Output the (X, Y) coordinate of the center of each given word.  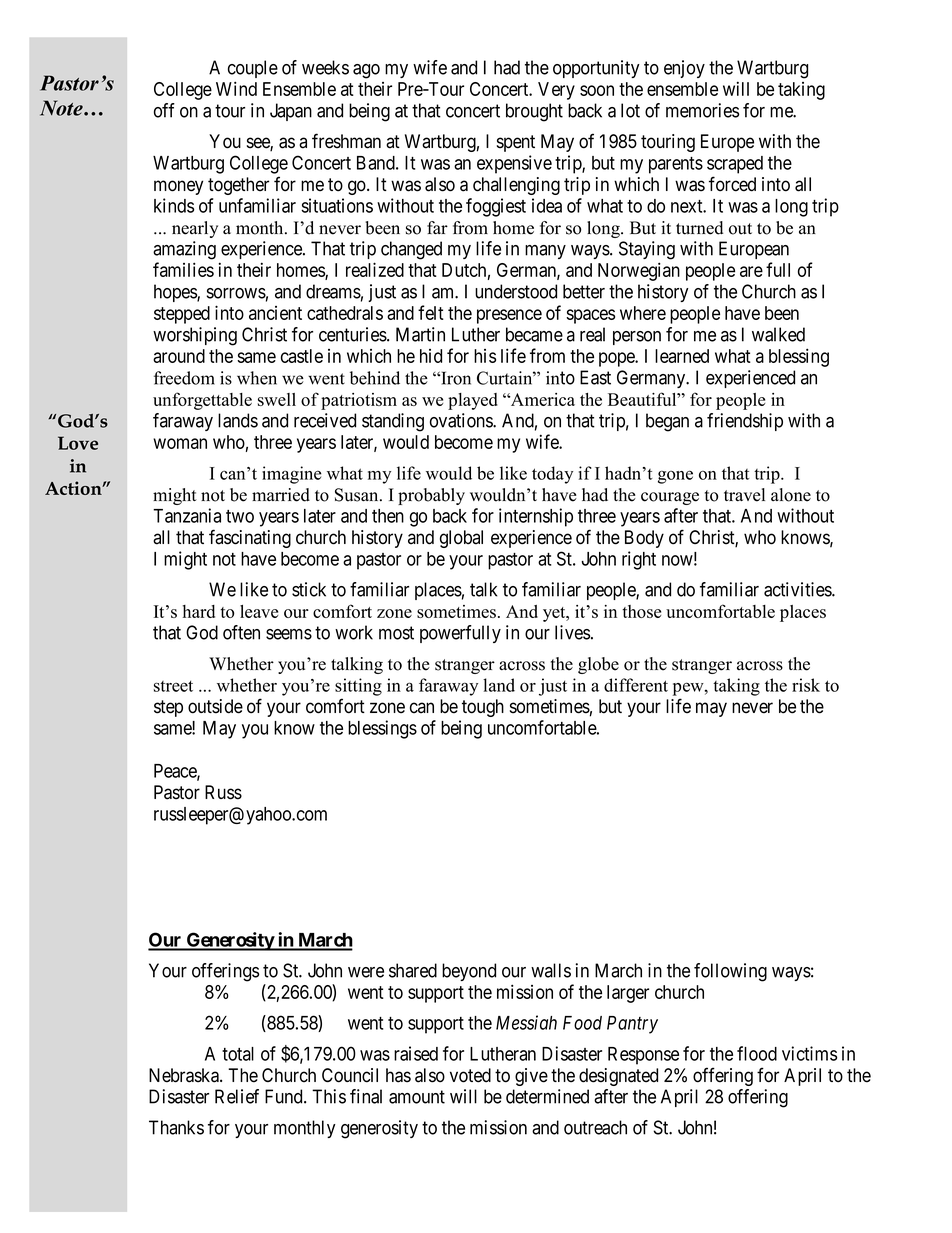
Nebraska (185, 1075)
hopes (176, 293)
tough (483, 708)
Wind (236, 88)
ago (366, 71)
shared (413, 970)
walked (778, 334)
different (636, 685)
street (173, 686)
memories (702, 110)
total (238, 1054)
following (730, 972)
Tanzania (187, 515)
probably (431, 496)
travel (744, 495)
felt (431, 312)
